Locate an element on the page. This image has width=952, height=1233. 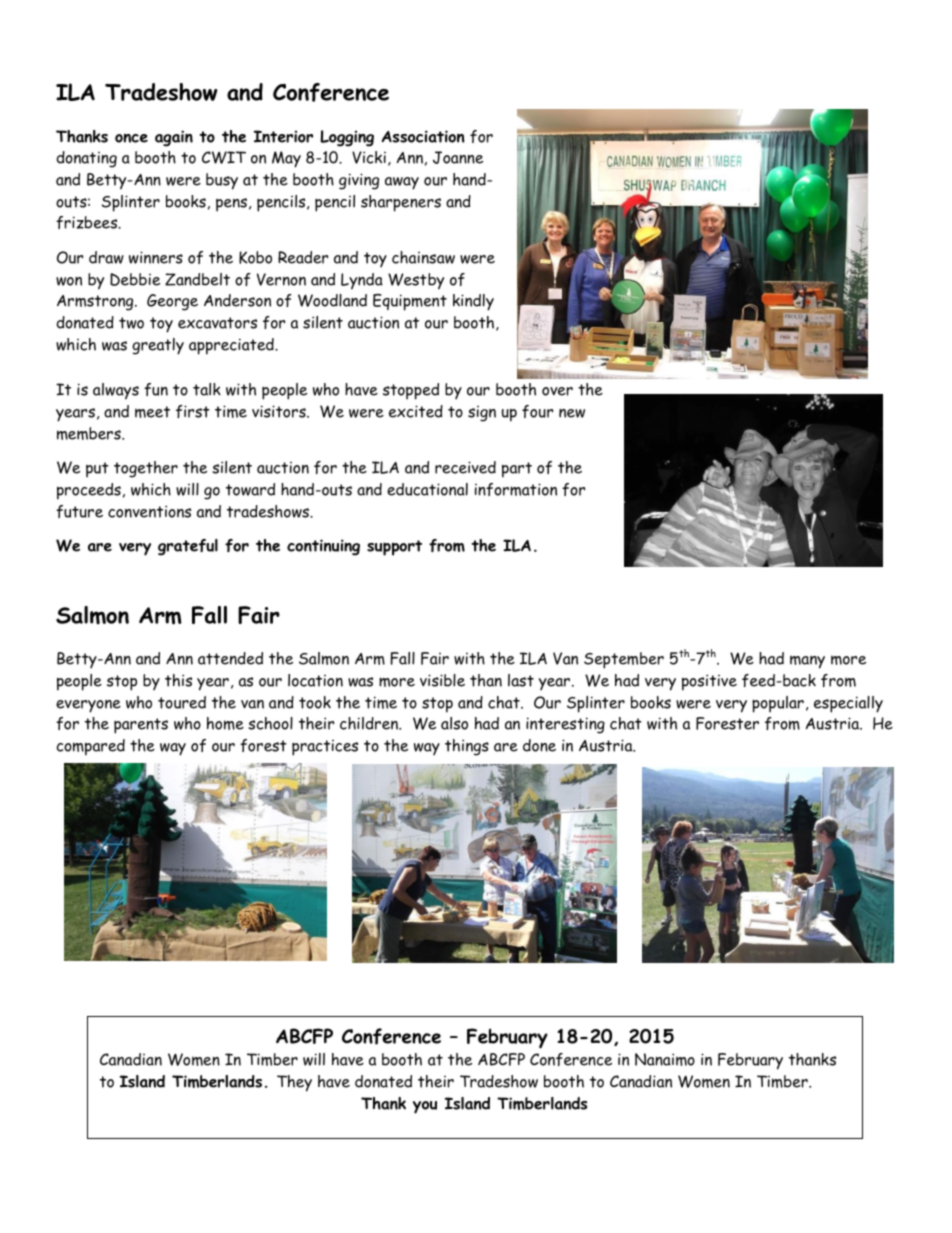
popular is located at coordinates (778, 704).
